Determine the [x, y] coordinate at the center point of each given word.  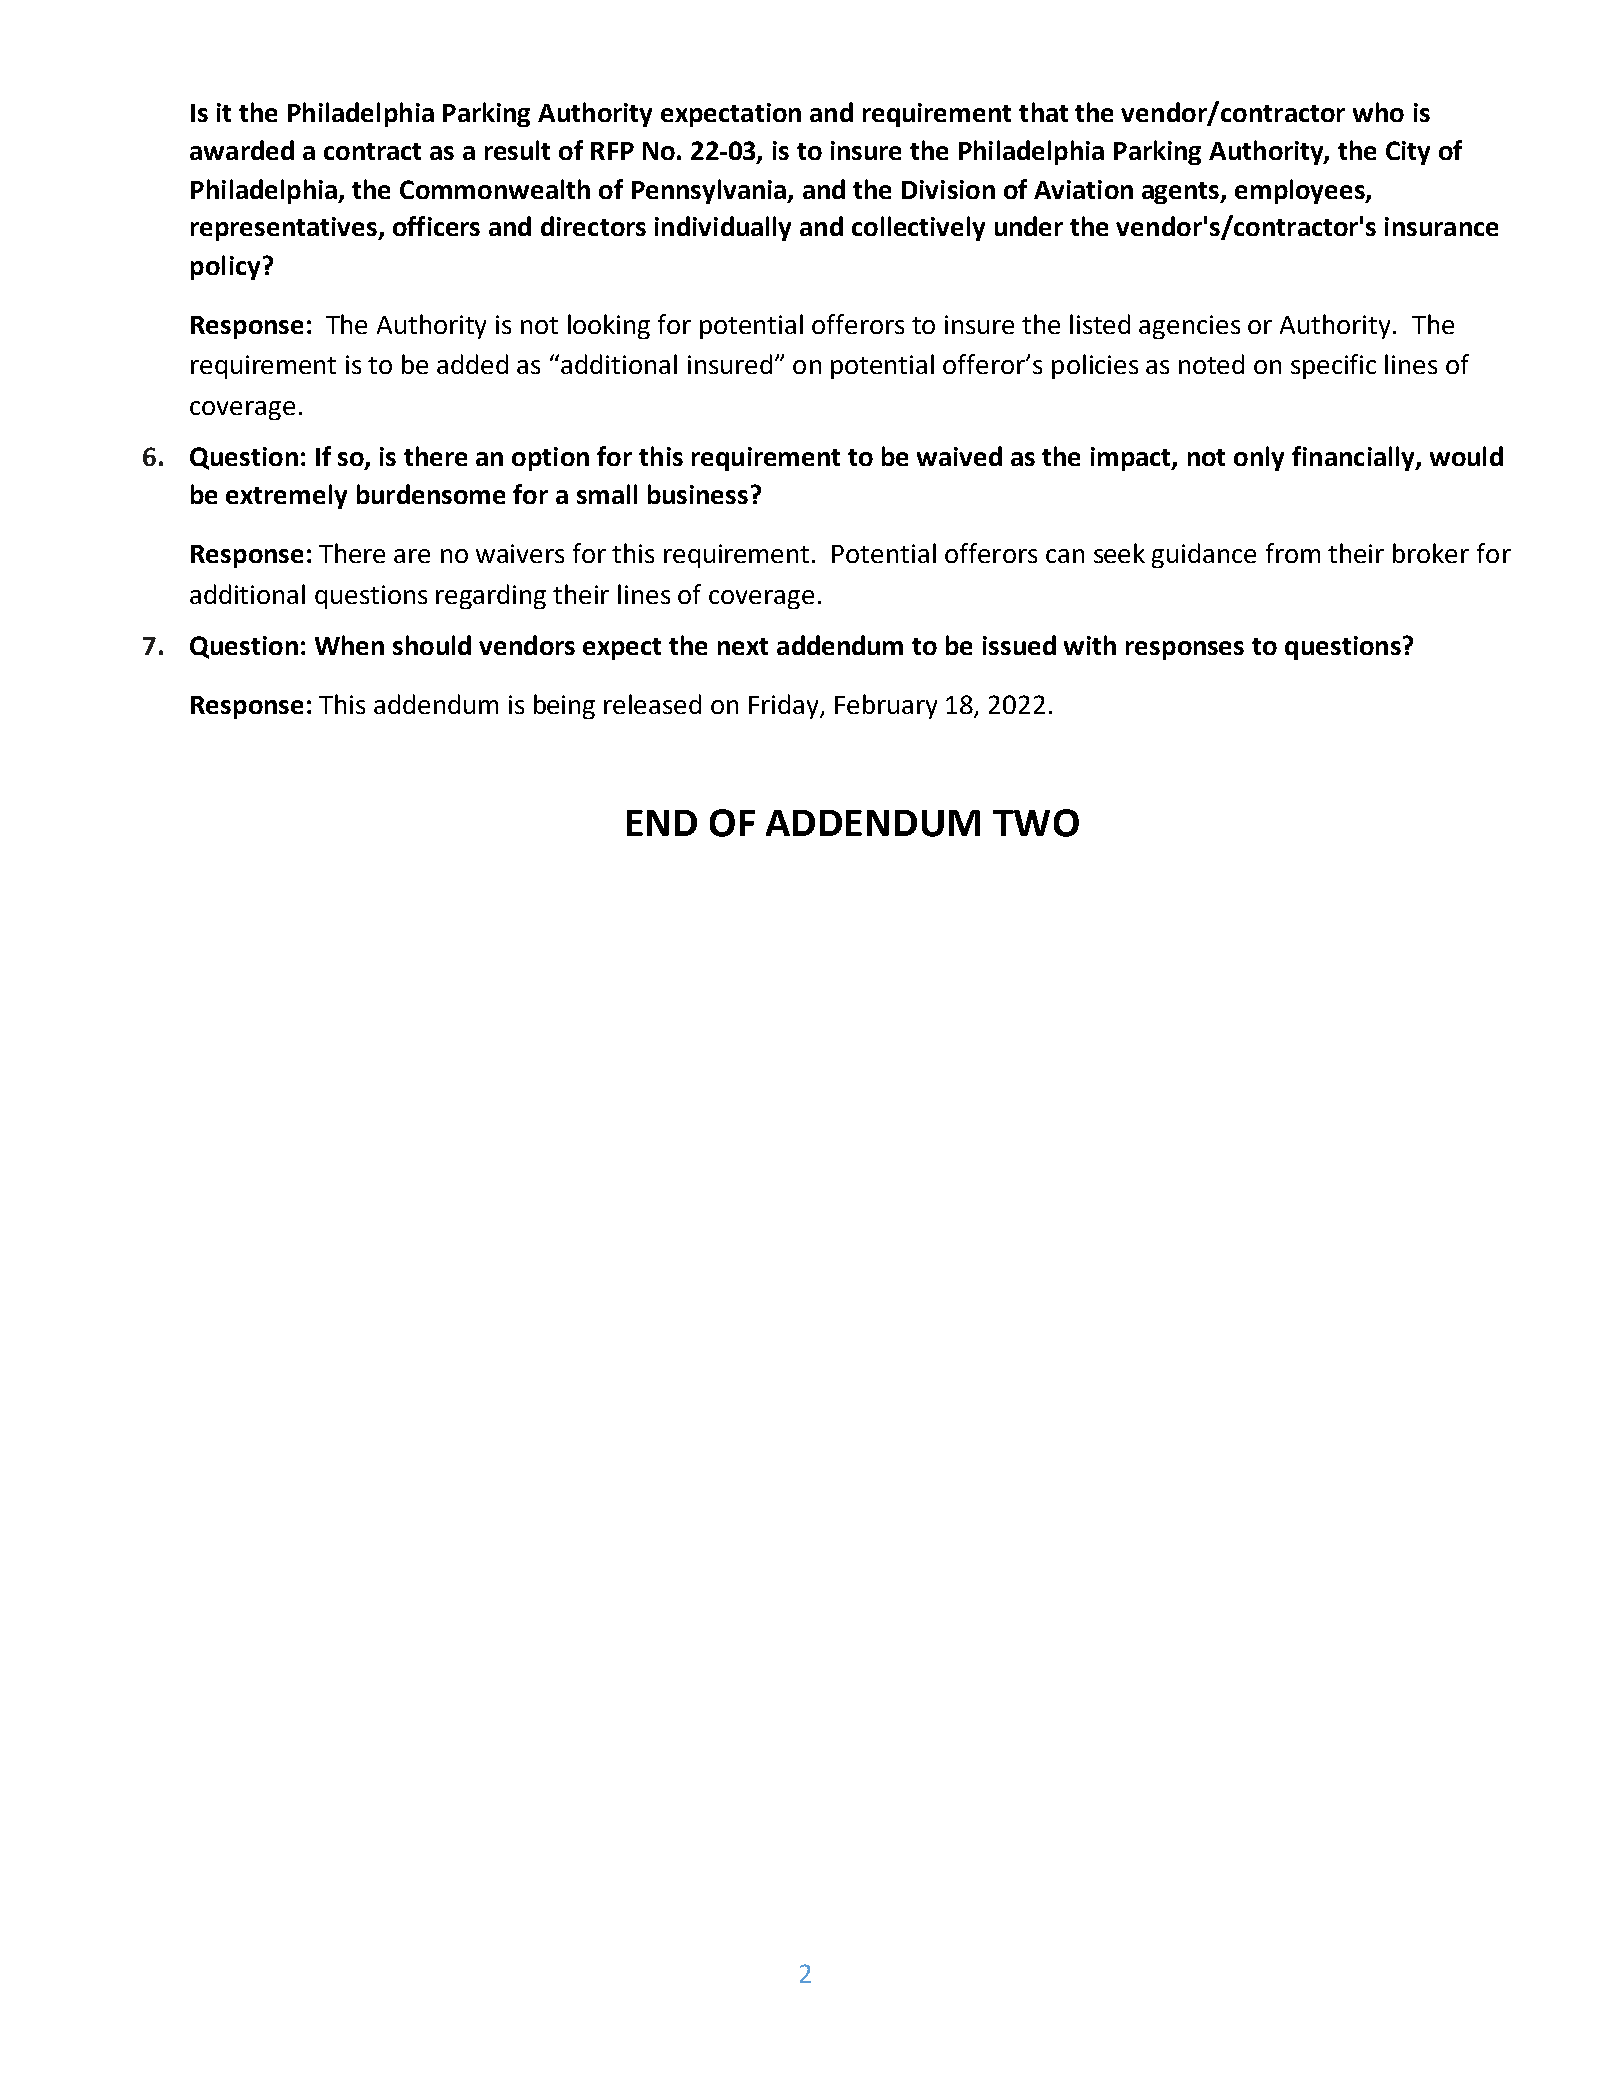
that [1043, 112]
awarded [242, 150]
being [564, 706]
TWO [1036, 823]
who [1378, 112]
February [886, 706]
